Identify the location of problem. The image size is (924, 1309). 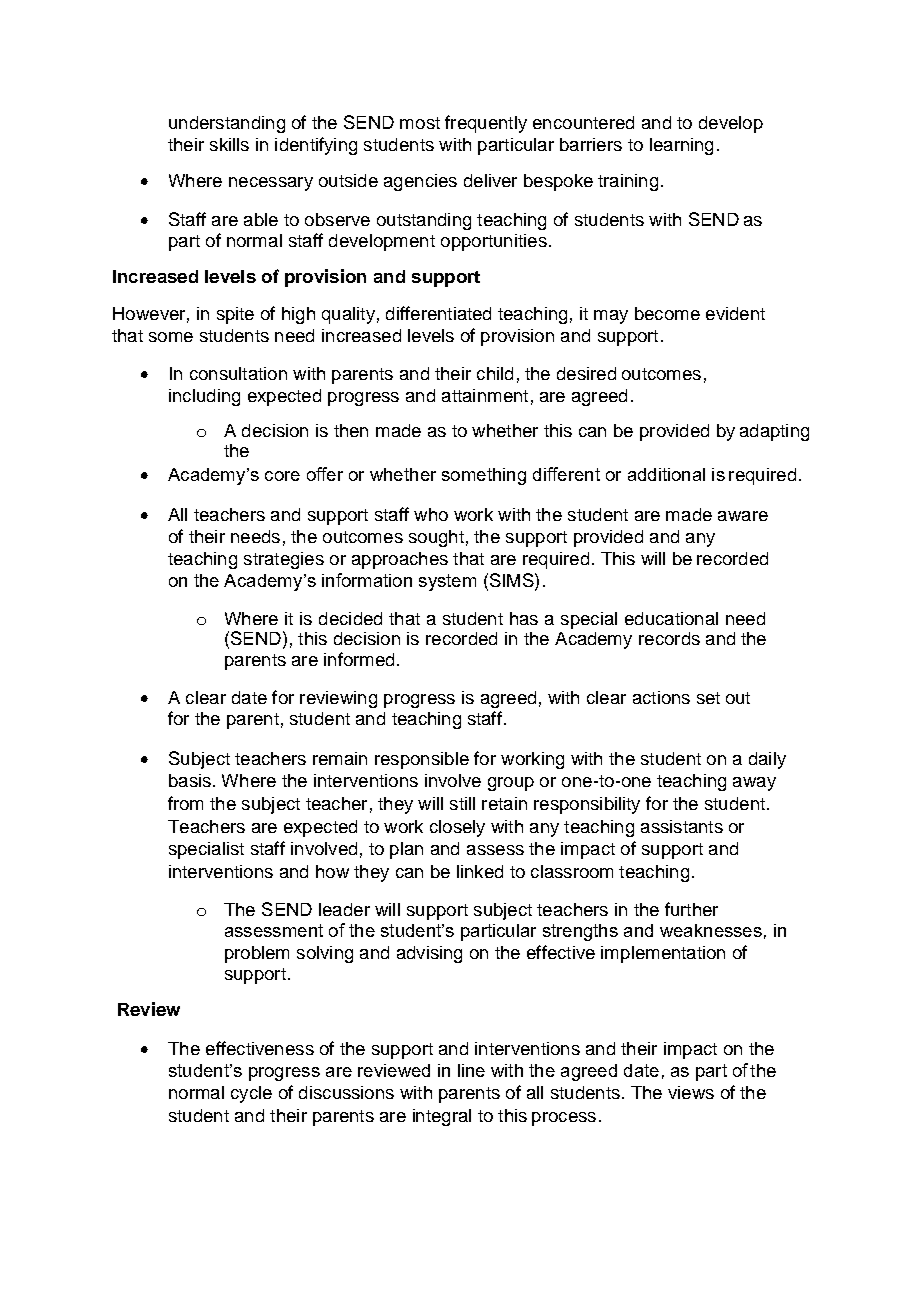
(257, 954).
